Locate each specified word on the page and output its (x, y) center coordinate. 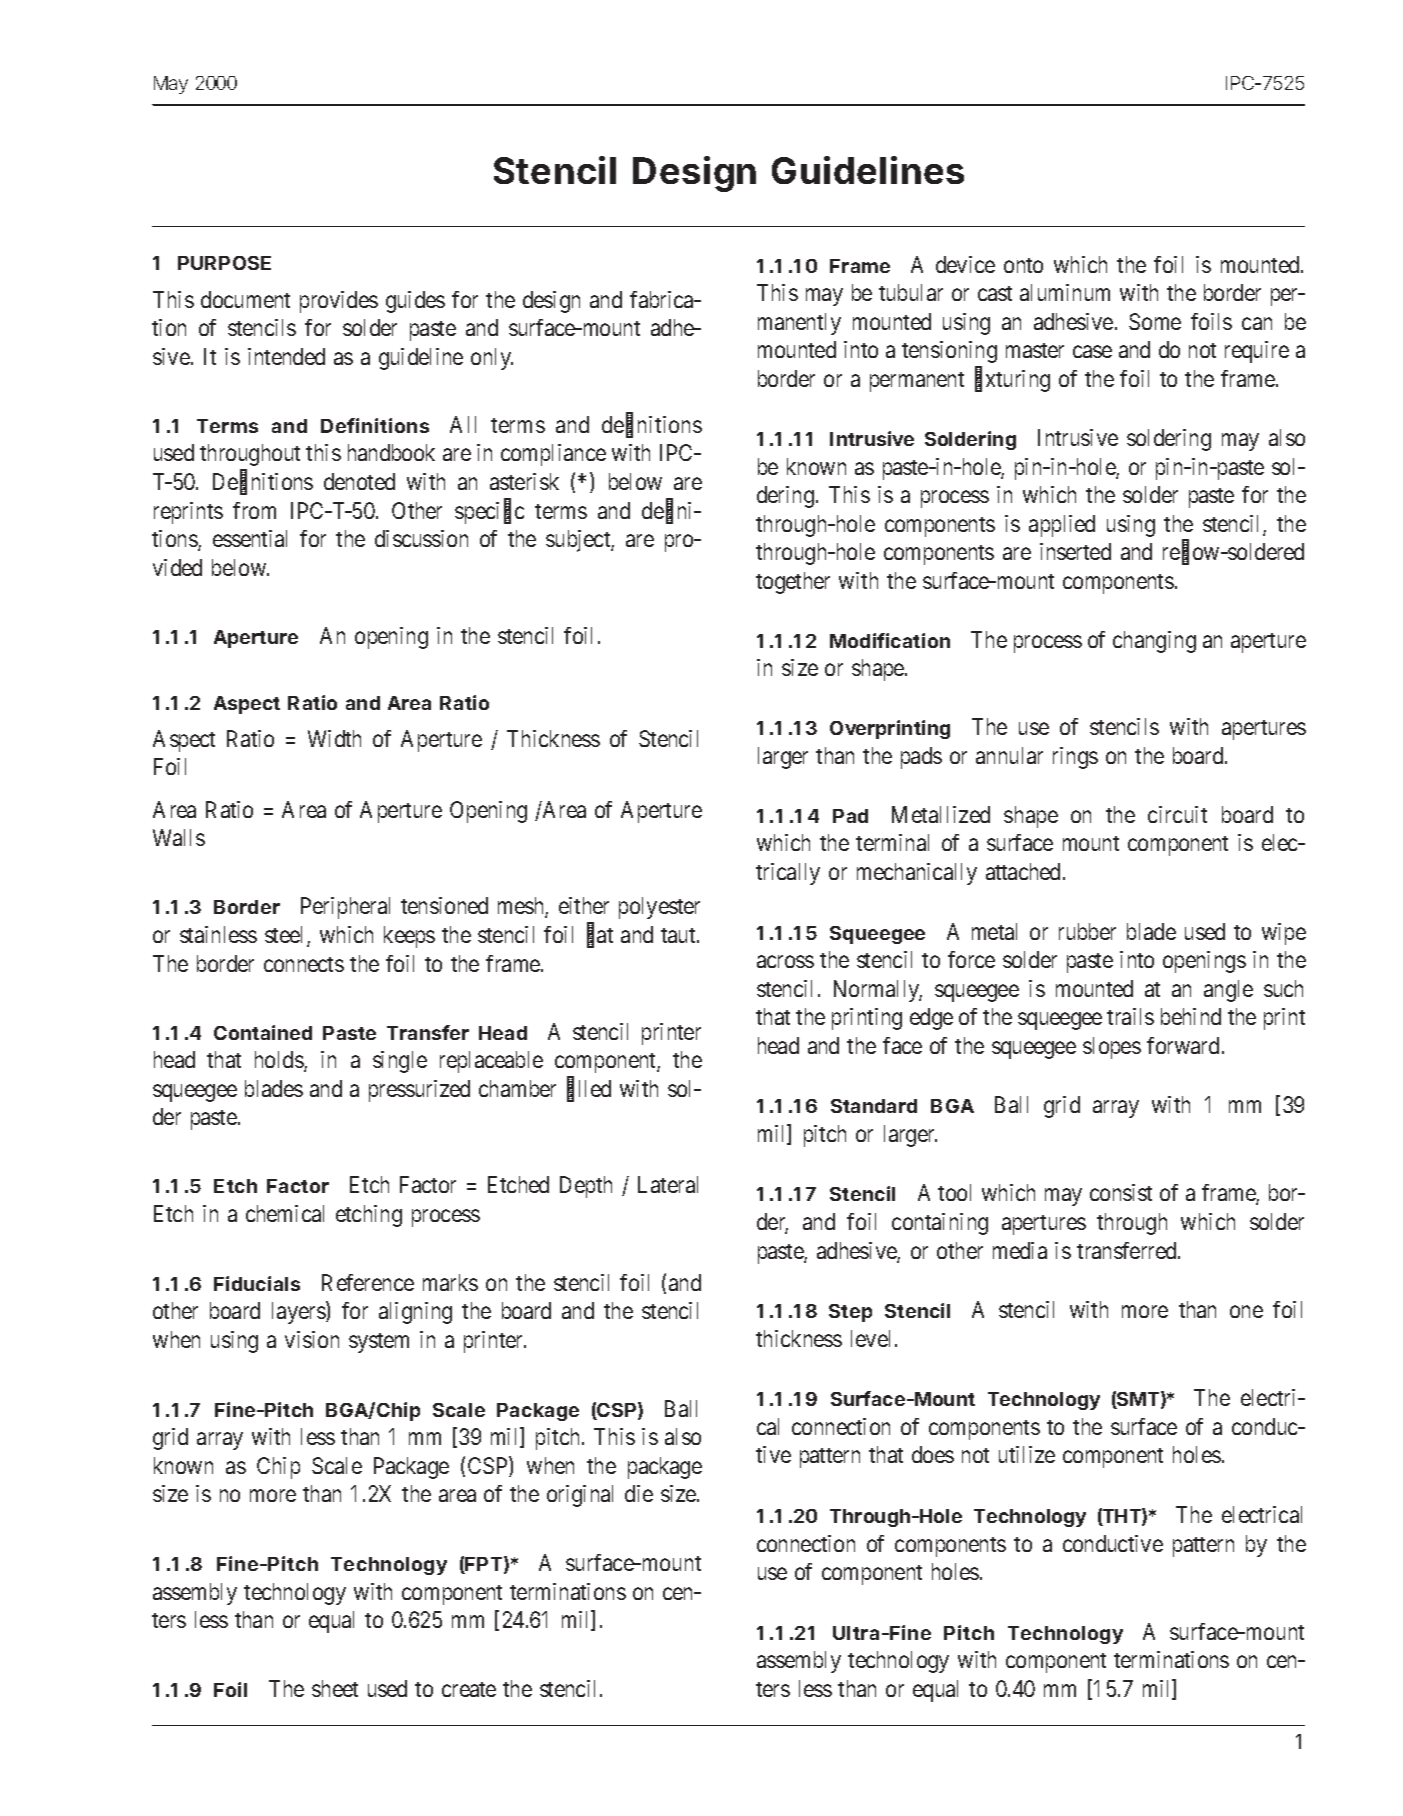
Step (850, 1313)
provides (339, 302)
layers (299, 1313)
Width (334, 738)
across (785, 962)
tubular (911, 292)
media (1020, 1250)
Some (1155, 321)
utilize (1027, 1454)
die (639, 1493)
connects (304, 964)
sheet (335, 1688)
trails (1130, 1016)
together (793, 583)
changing (1154, 642)
